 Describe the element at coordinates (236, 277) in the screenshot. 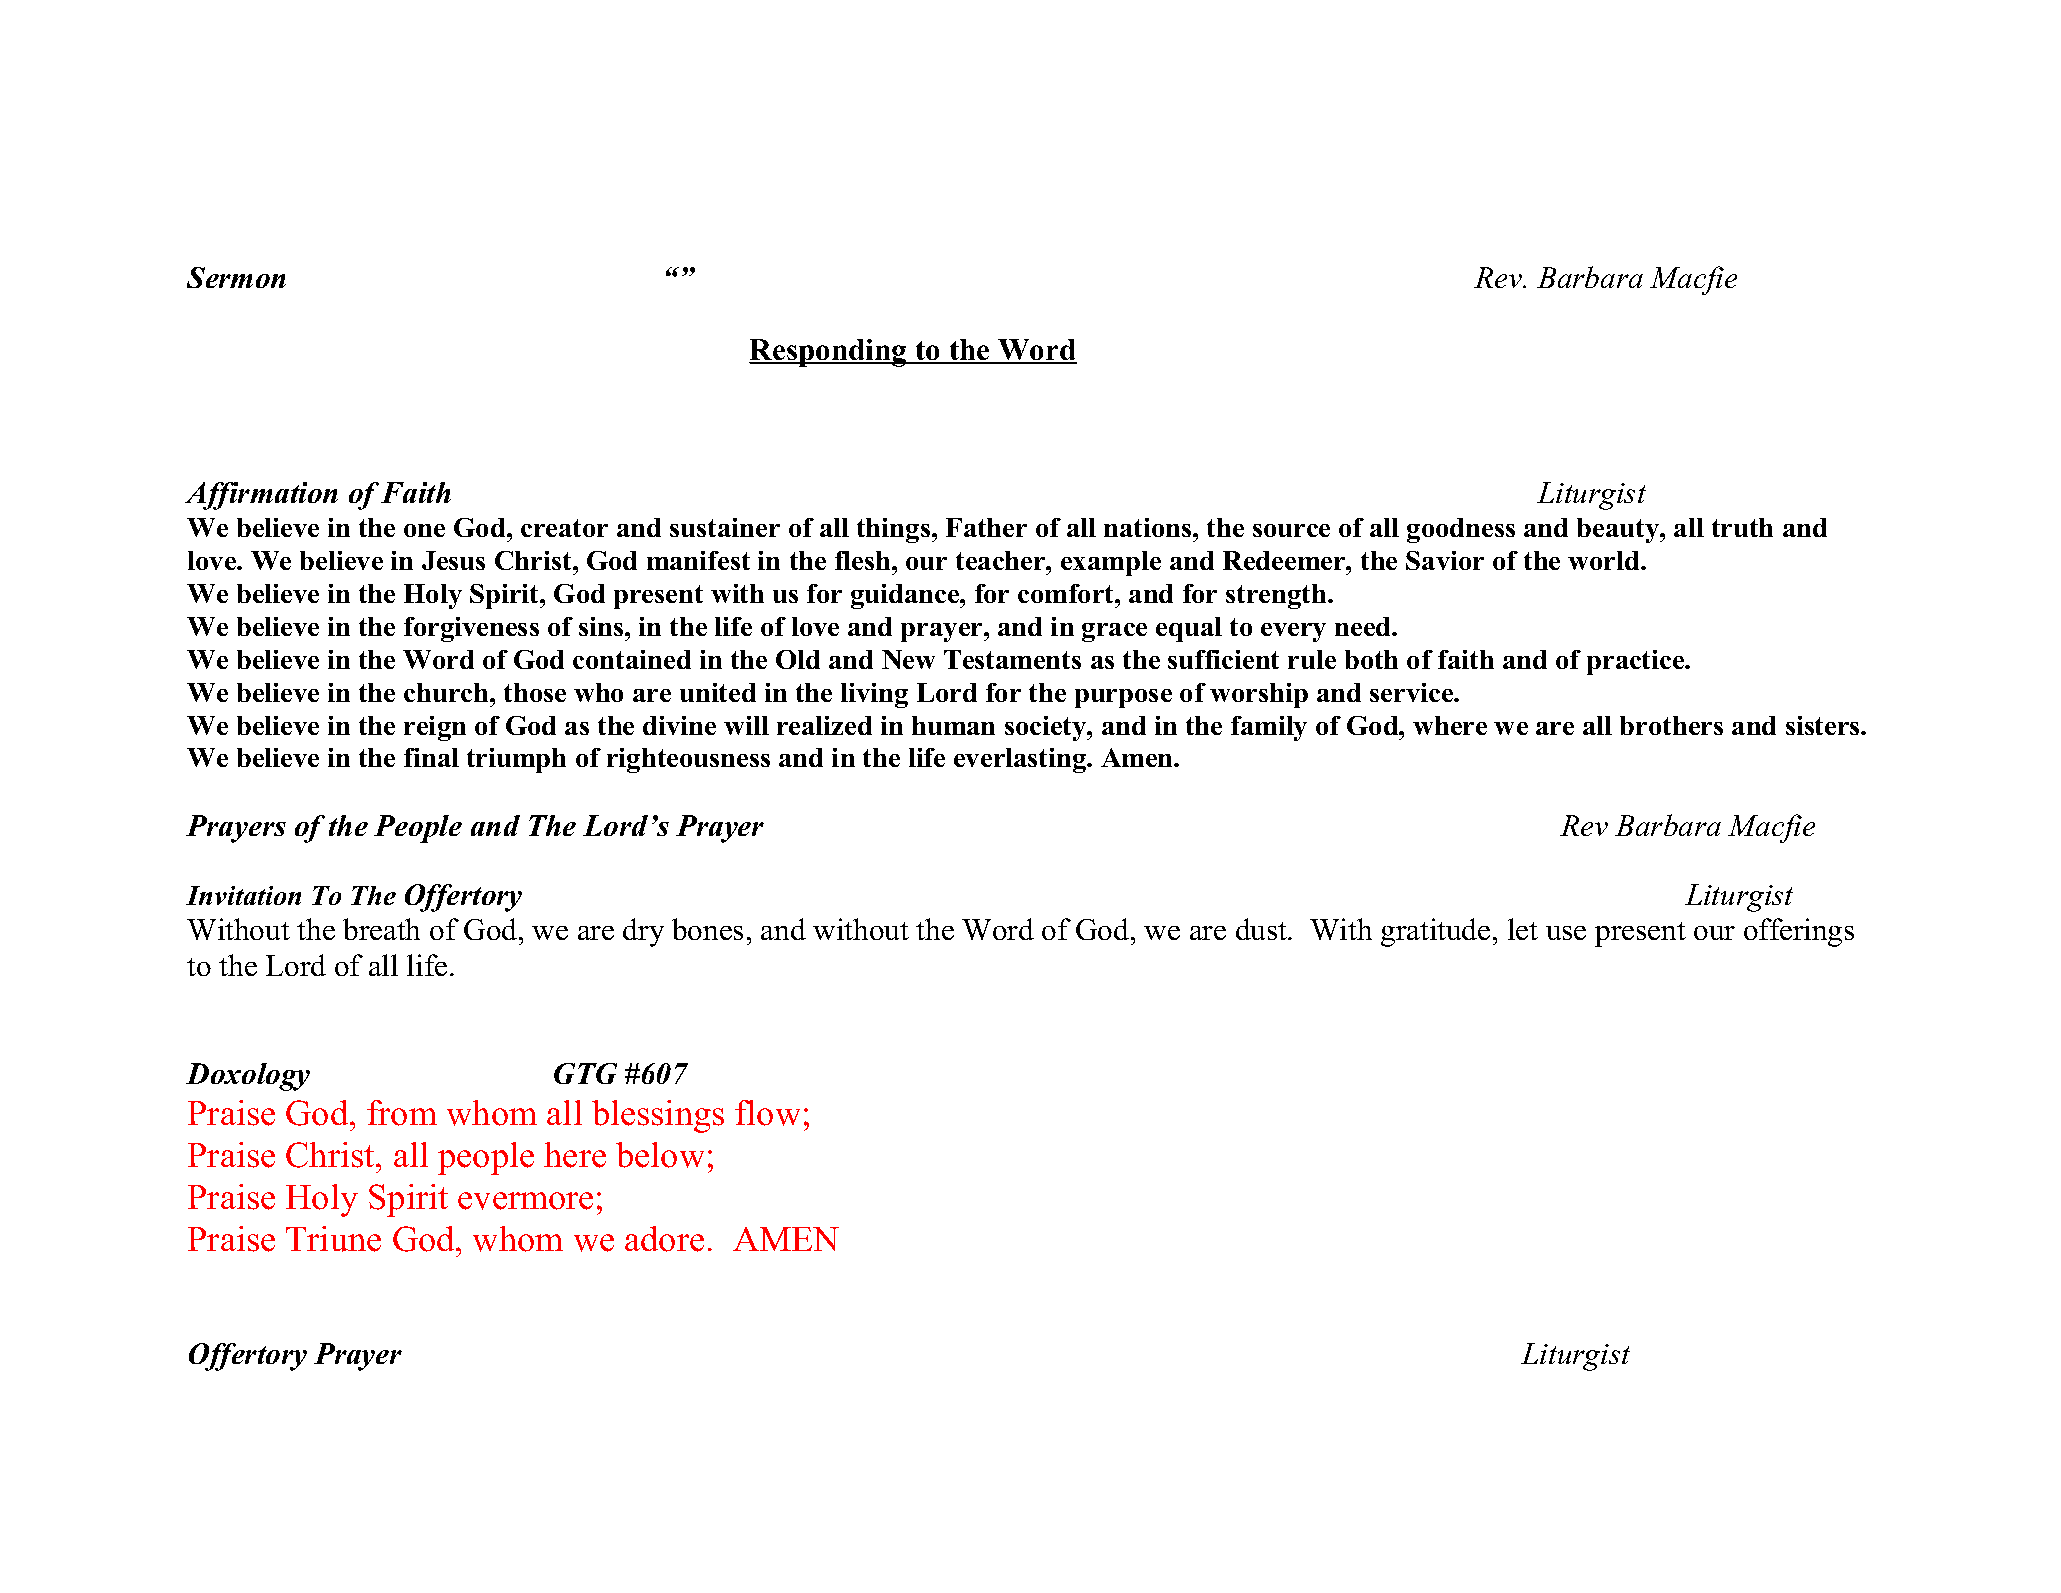

I see `Sermon` at that location.
